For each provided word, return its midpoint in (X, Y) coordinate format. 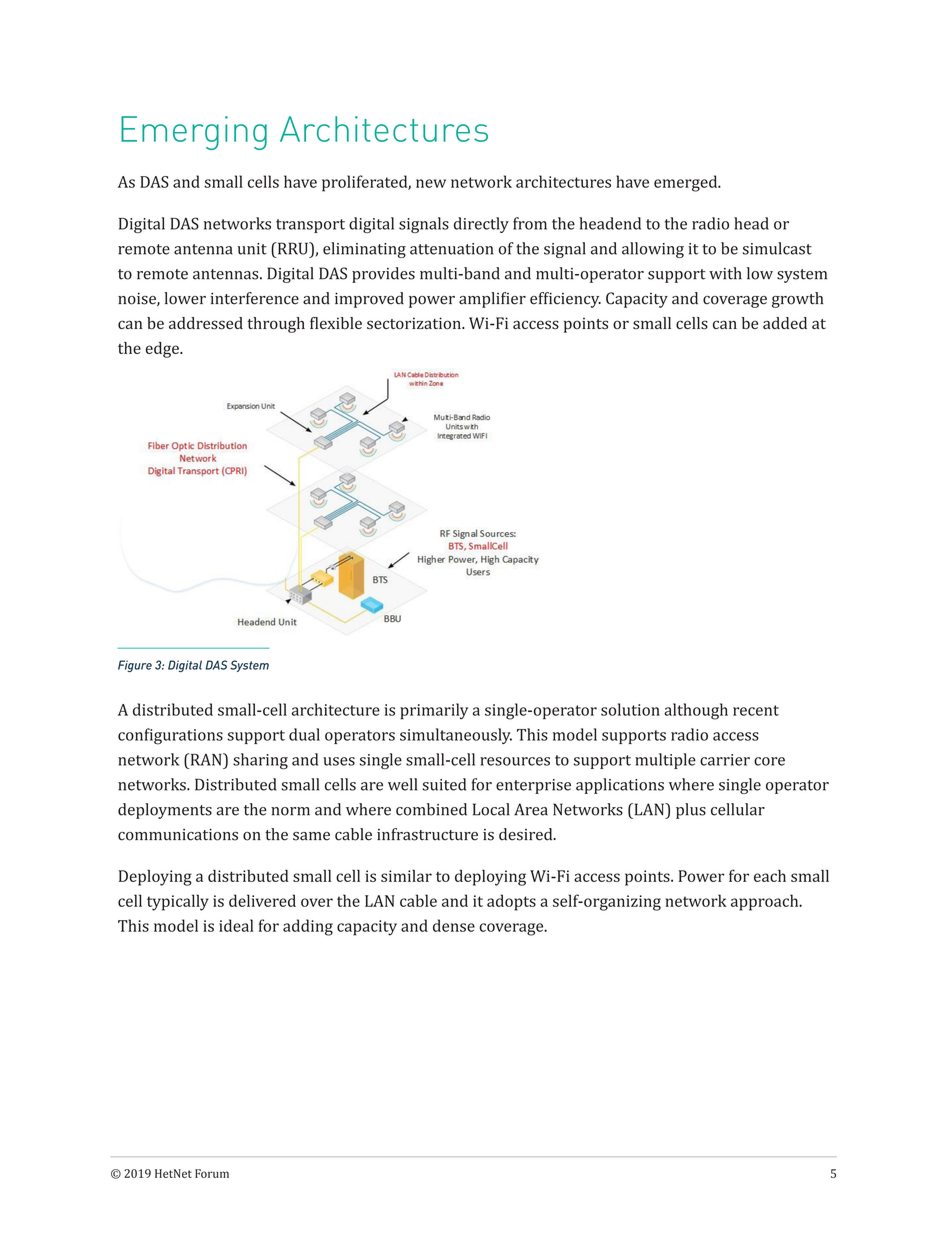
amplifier (492, 300)
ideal (236, 925)
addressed (206, 323)
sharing (260, 761)
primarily (434, 711)
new (431, 183)
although (696, 711)
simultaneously (456, 736)
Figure (135, 666)
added (785, 323)
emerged (687, 183)
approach (766, 902)
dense (454, 925)
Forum (212, 1173)
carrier (725, 760)
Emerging (194, 133)
